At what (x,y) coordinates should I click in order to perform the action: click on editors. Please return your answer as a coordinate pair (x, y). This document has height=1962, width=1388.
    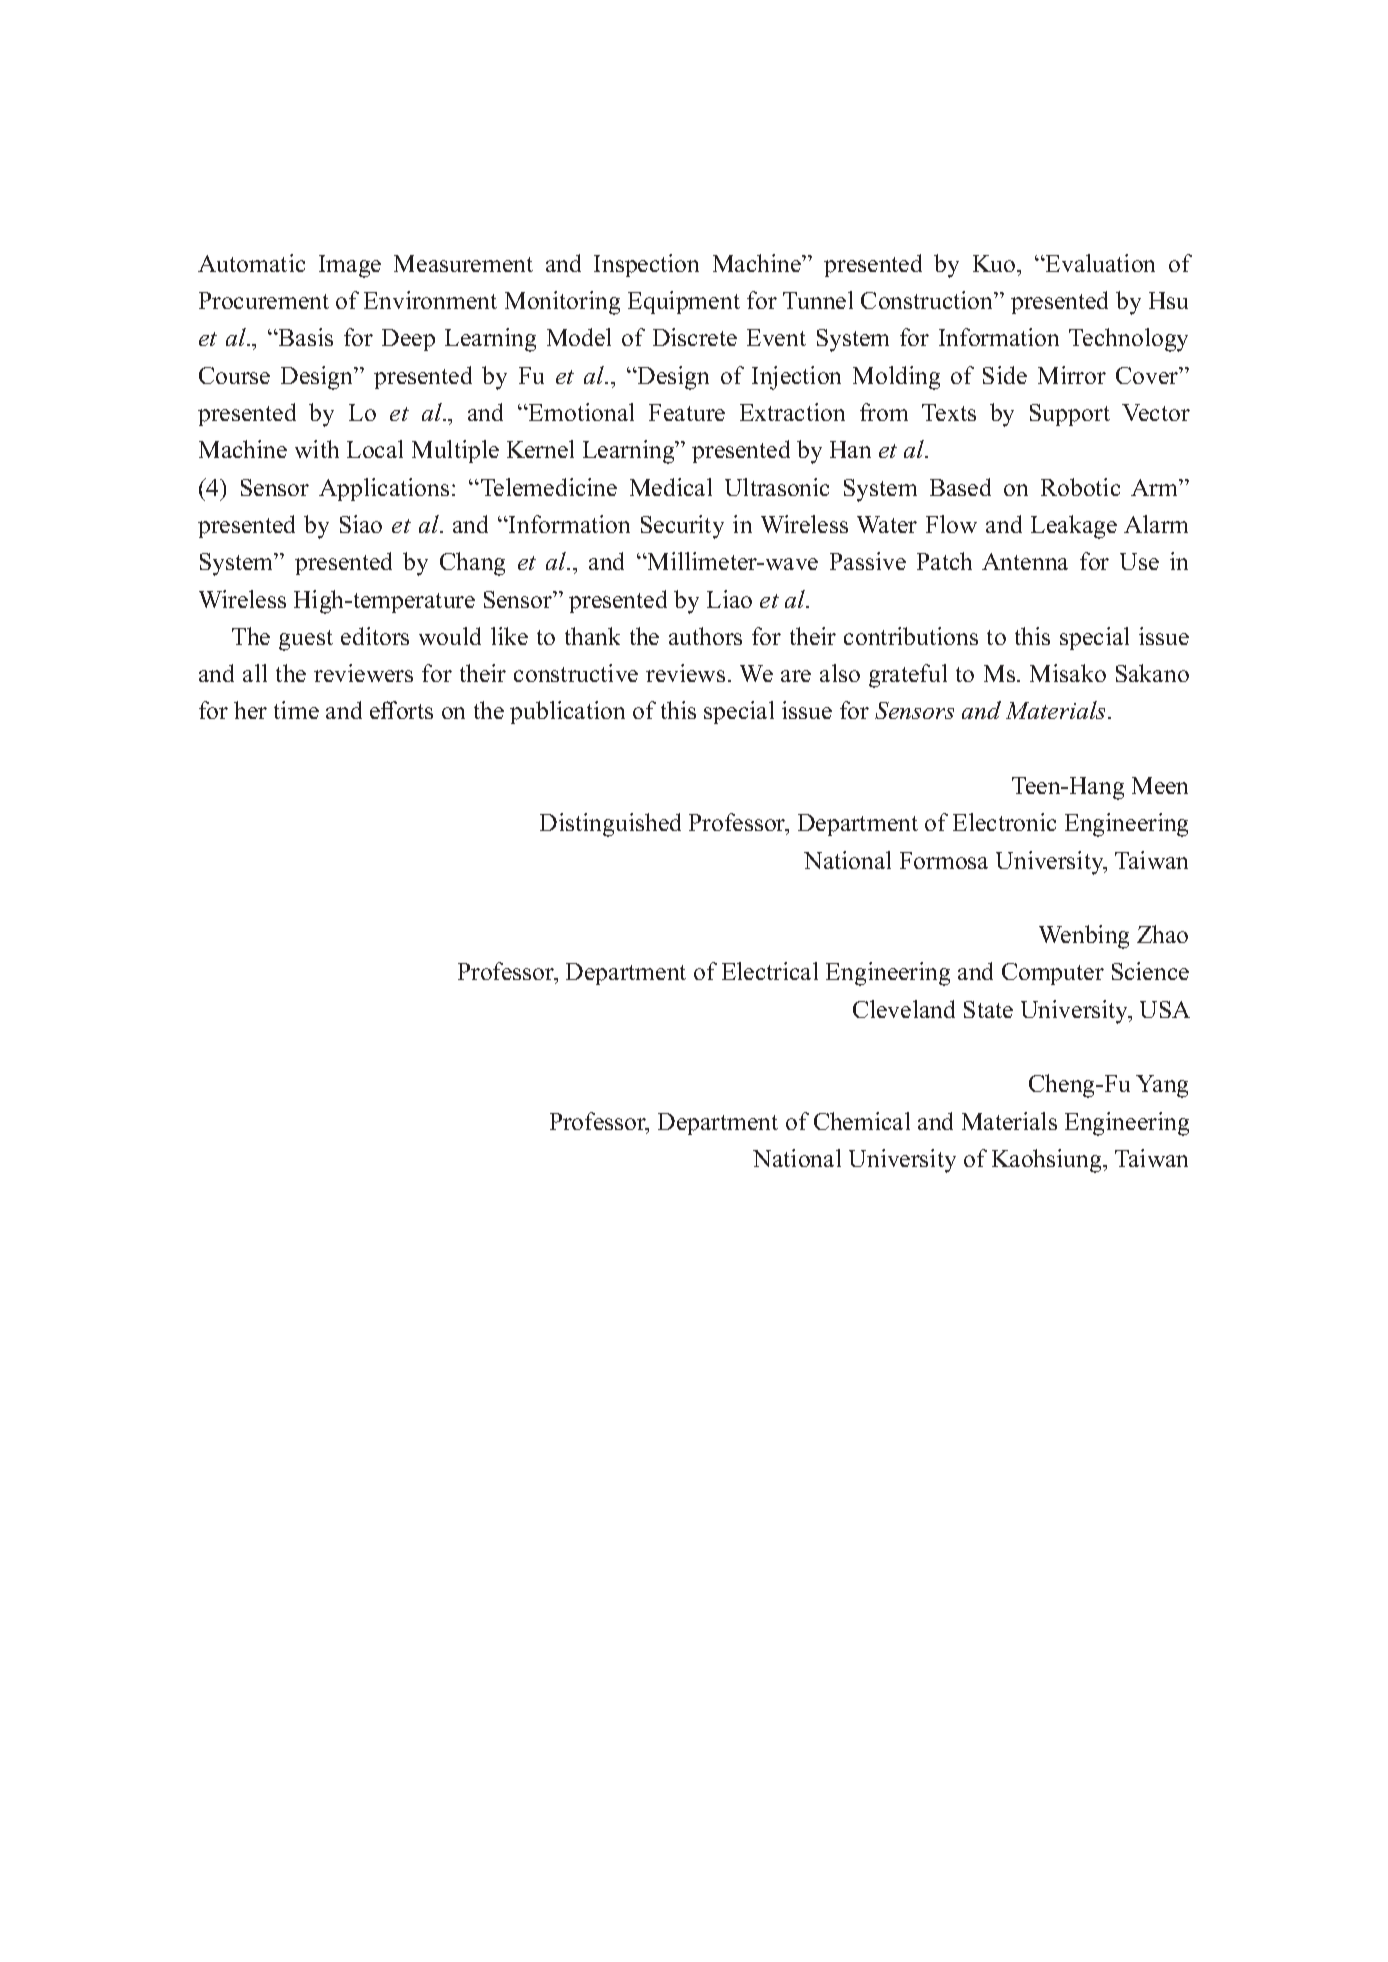
    Looking at the image, I should click on (375, 636).
